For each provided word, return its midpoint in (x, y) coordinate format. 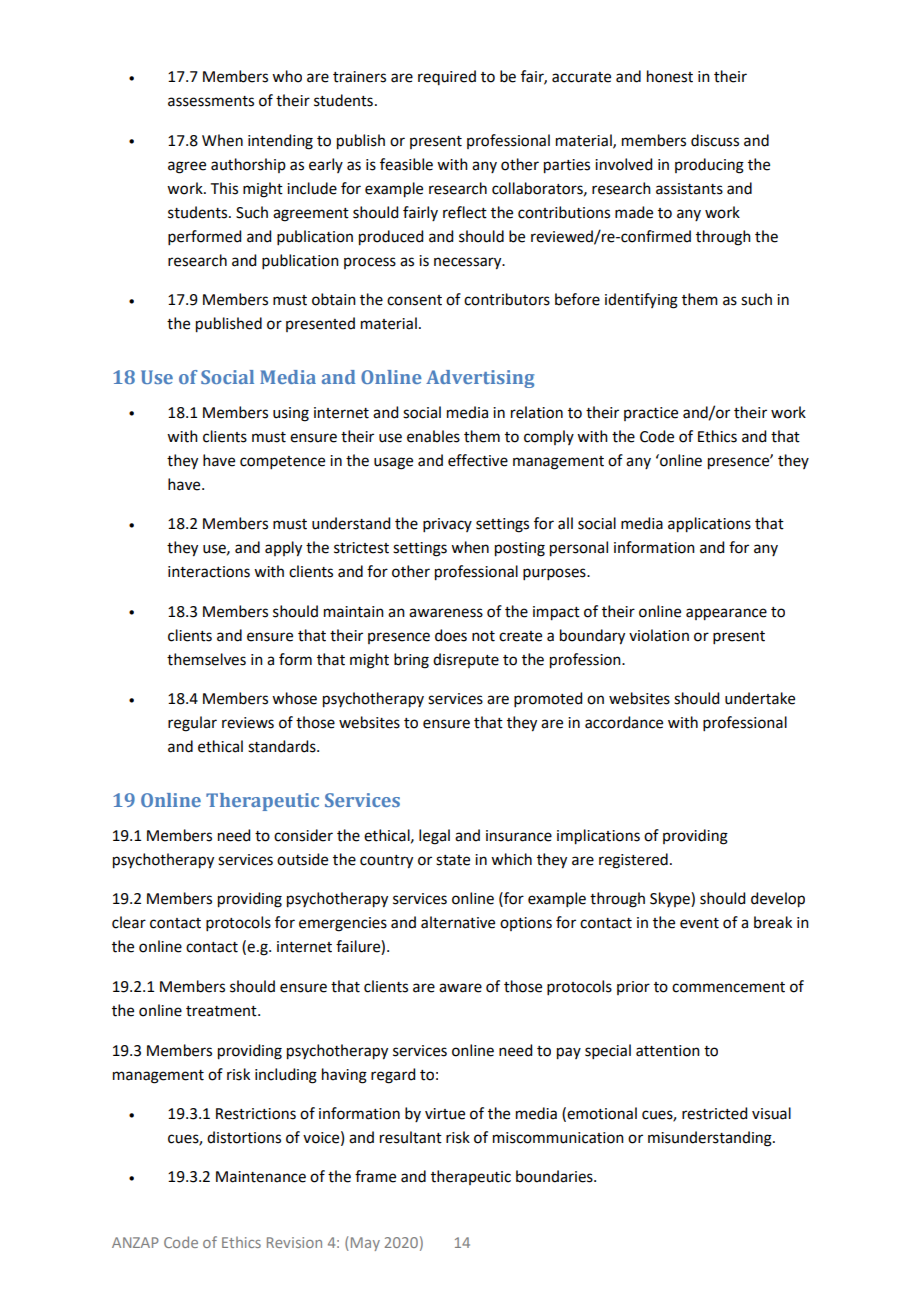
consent (414, 300)
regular (192, 724)
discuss (715, 140)
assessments (211, 101)
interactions (209, 572)
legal (434, 837)
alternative (458, 922)
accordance (624, 722)
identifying (641, 301)
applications (709, 525)
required (447, 77)
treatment (222, 1011)
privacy (447, 525)
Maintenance (261, 1177)
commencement (728, 987)
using (291, 414)
